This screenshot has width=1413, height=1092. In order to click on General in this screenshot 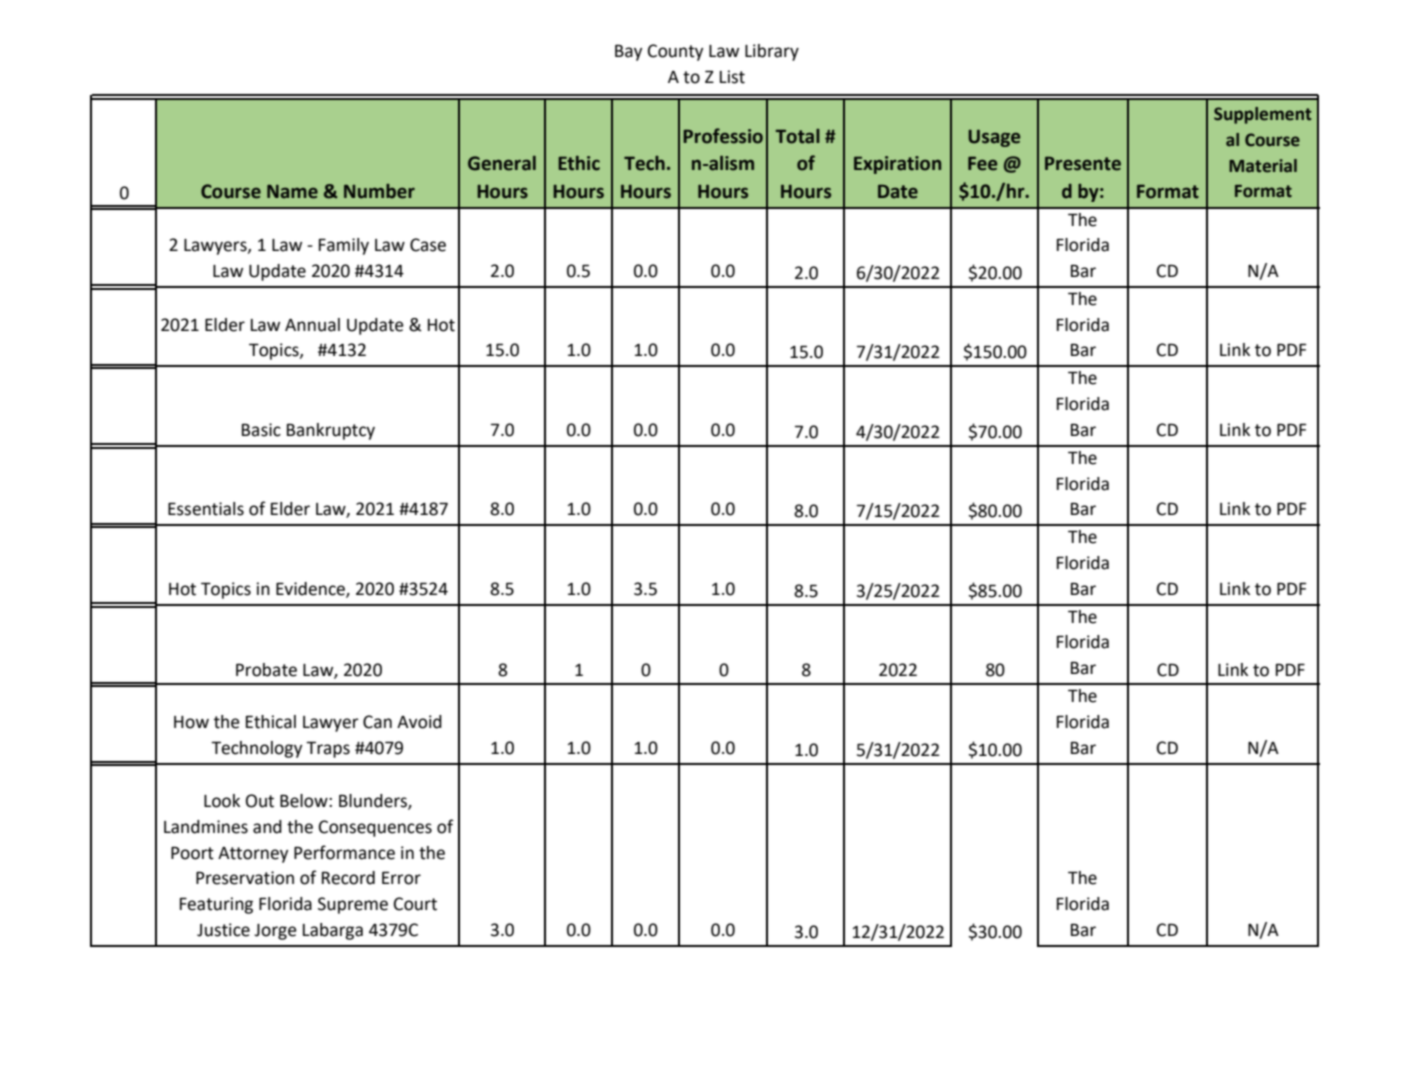, I will do `click(502, 163)`.
